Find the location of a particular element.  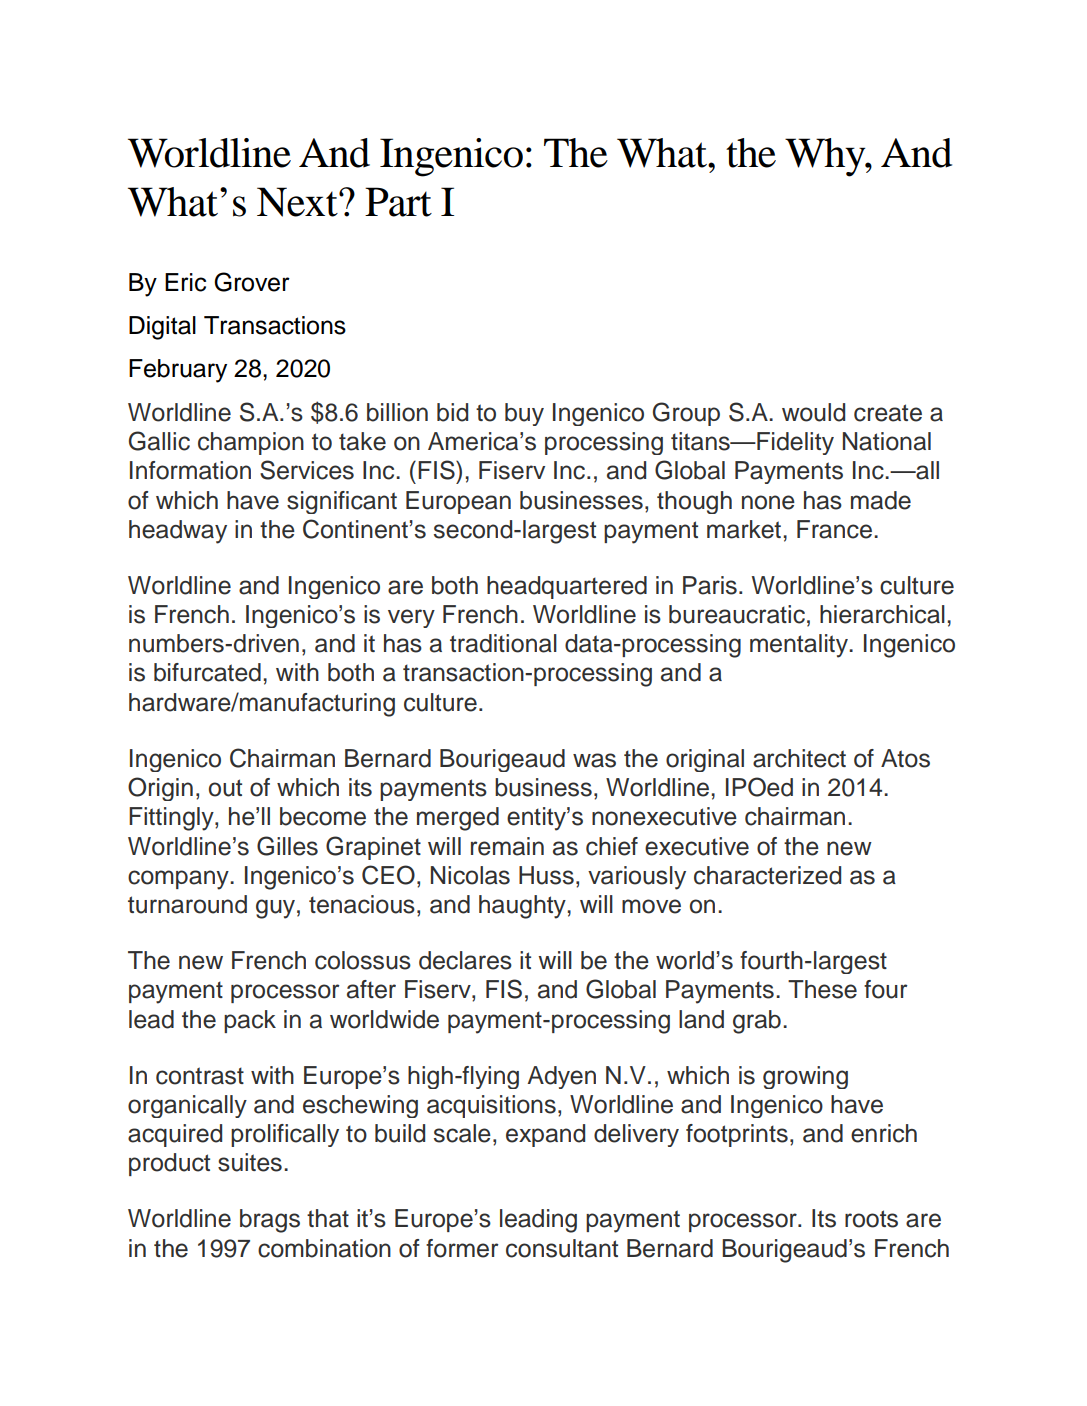

brags is located at coordinates (270, 1221).
